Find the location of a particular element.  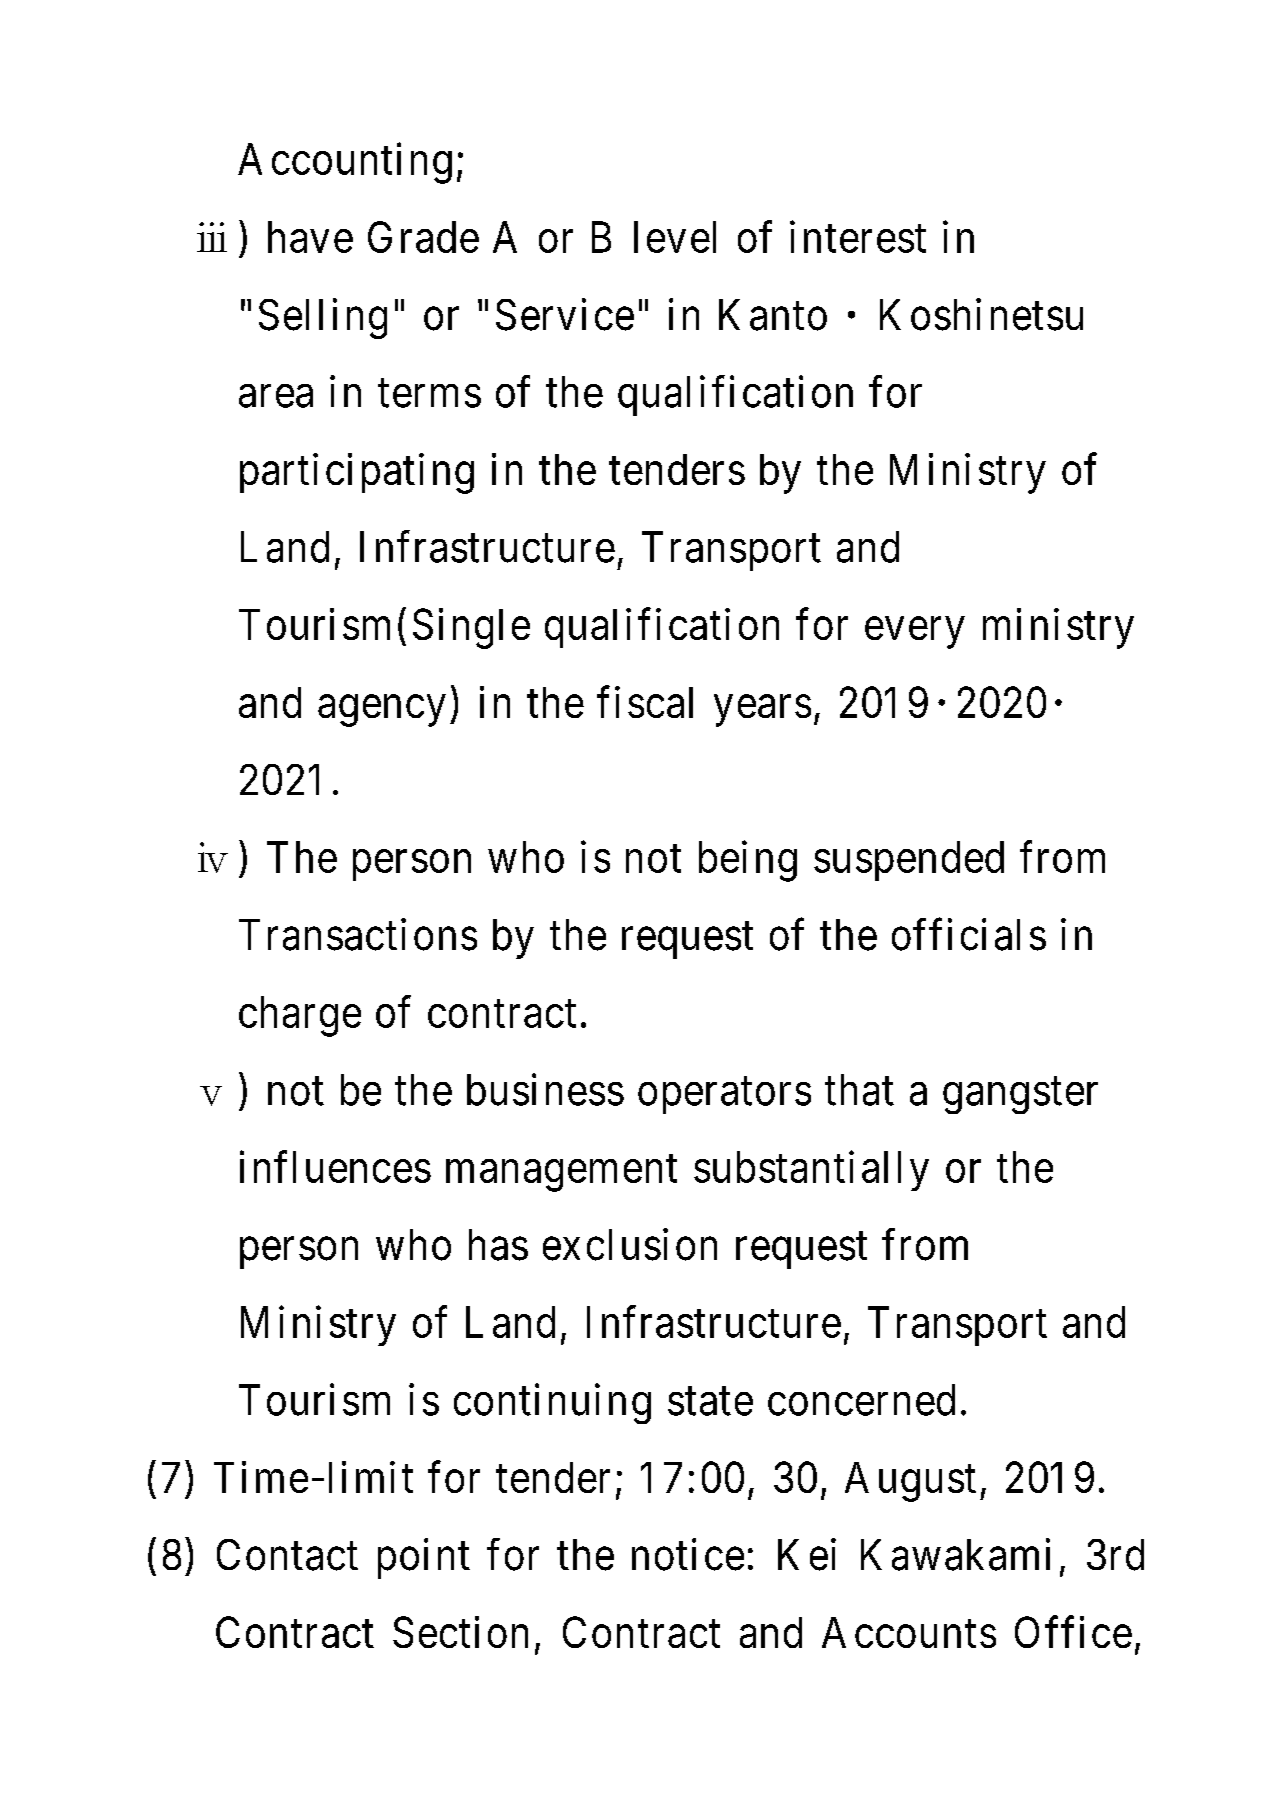

Office is located at coordinates (1073, 1632).
